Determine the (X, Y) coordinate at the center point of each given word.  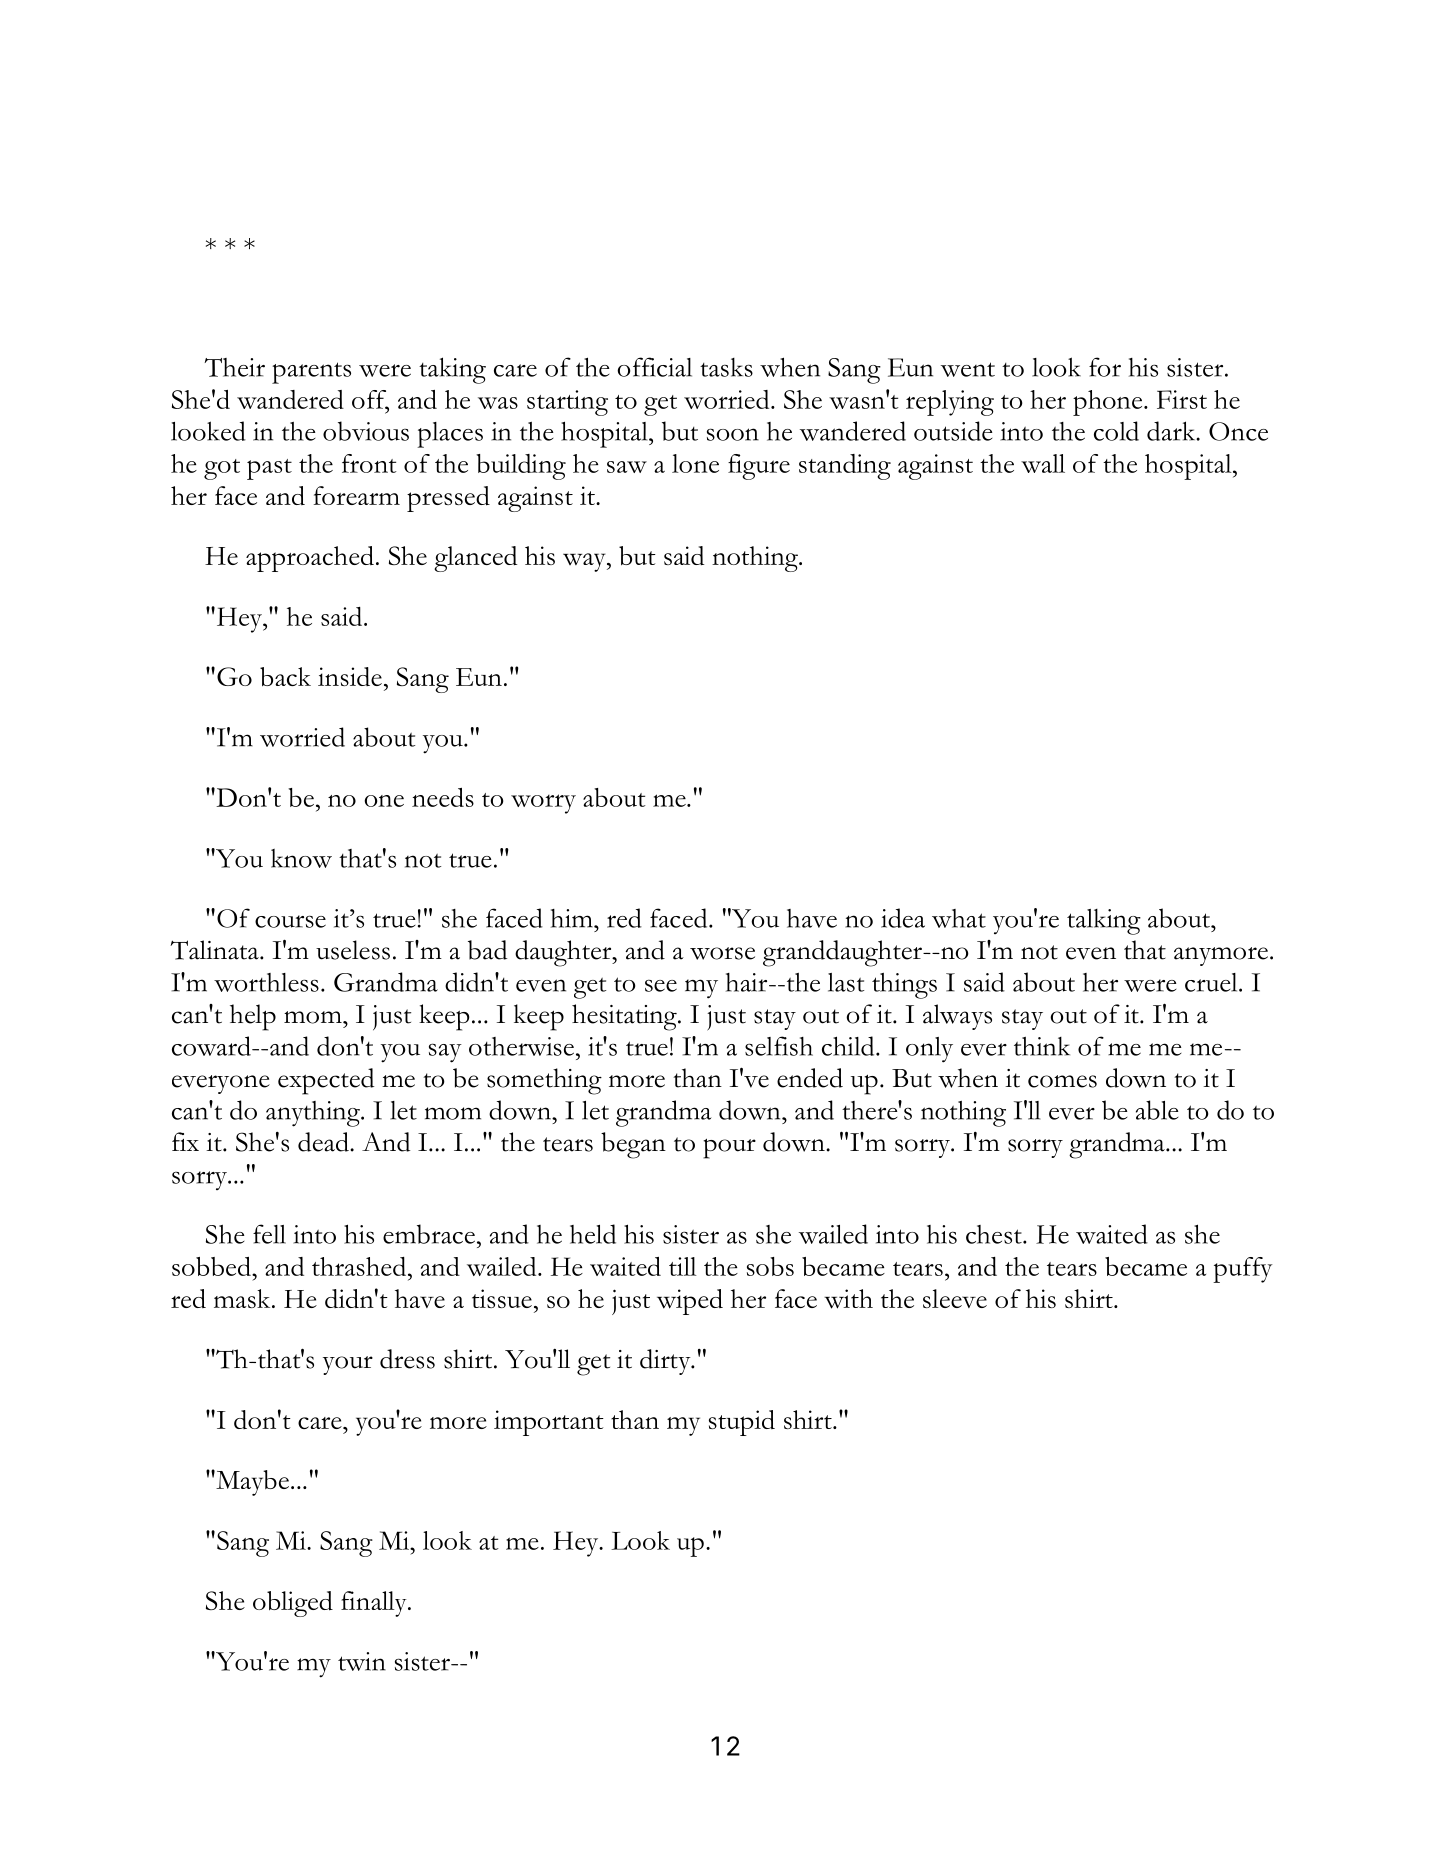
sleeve (955, 1298)
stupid (742, 1423)
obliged (293, 1604)
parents (311, 373)
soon (733, 434)
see (661, 985)
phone (1109, 403)
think (1042, 1046)
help (253, 1017)
